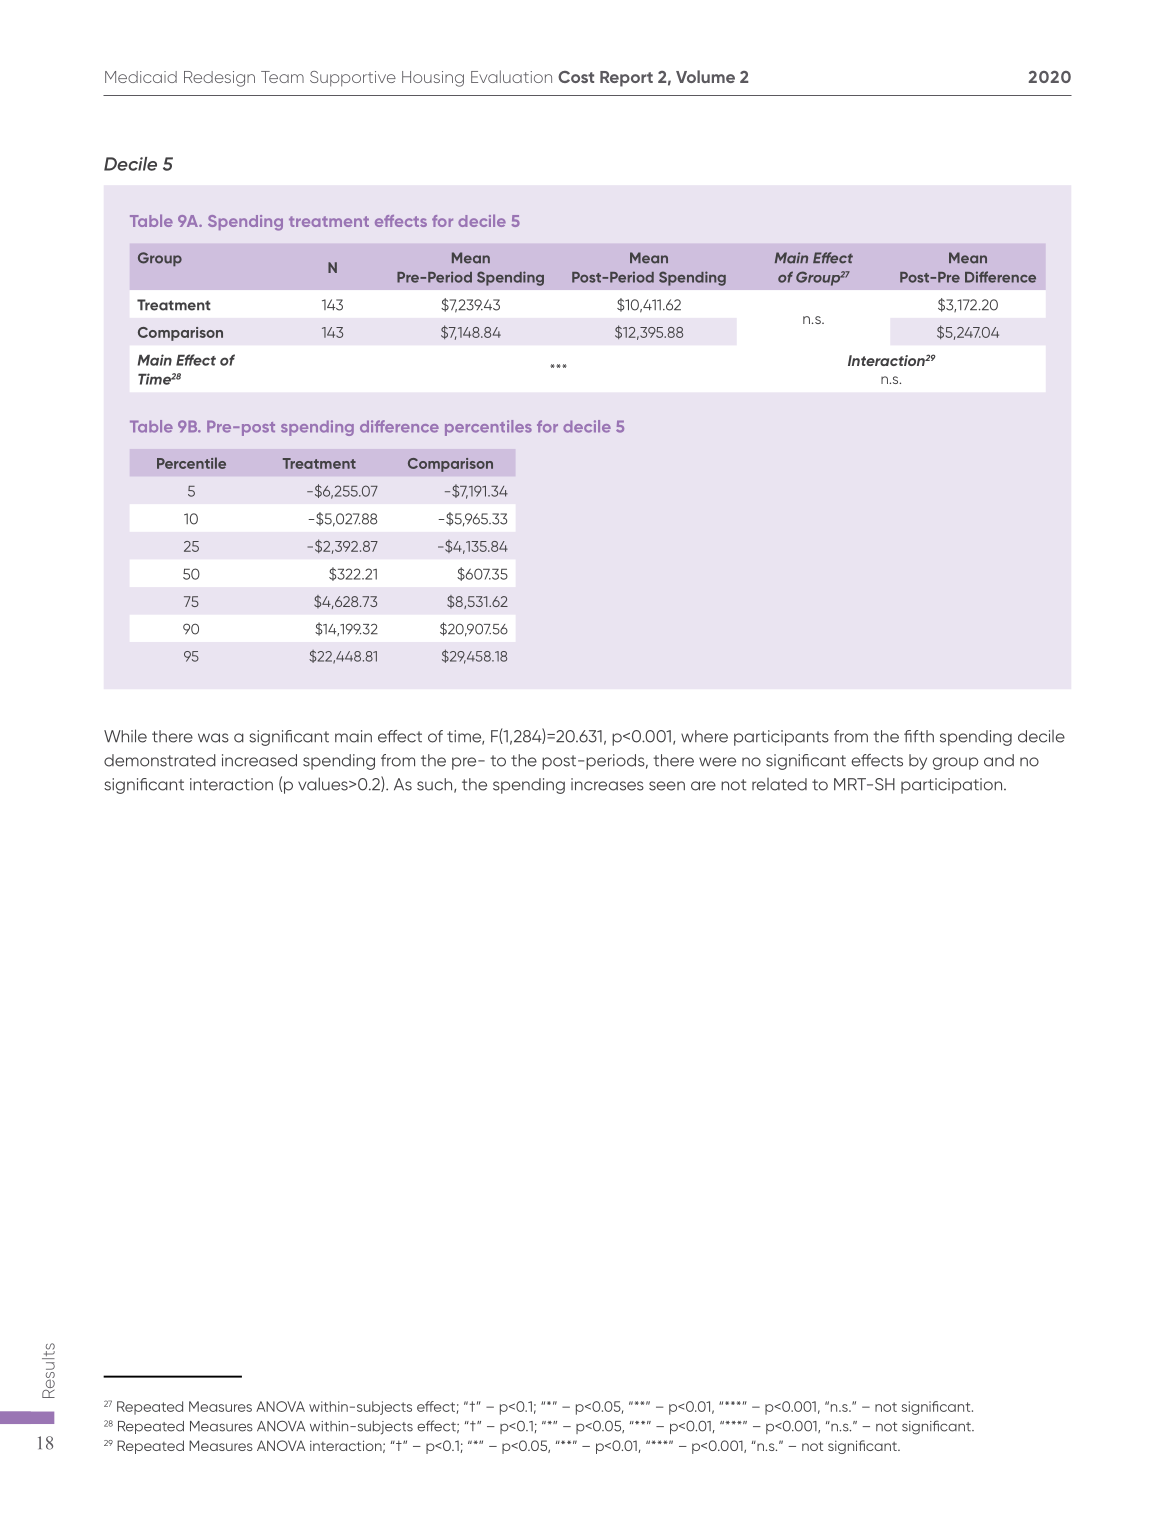  Describe the element at coordinates (781, 738) in the screenshot. I see `participants` at that location.
